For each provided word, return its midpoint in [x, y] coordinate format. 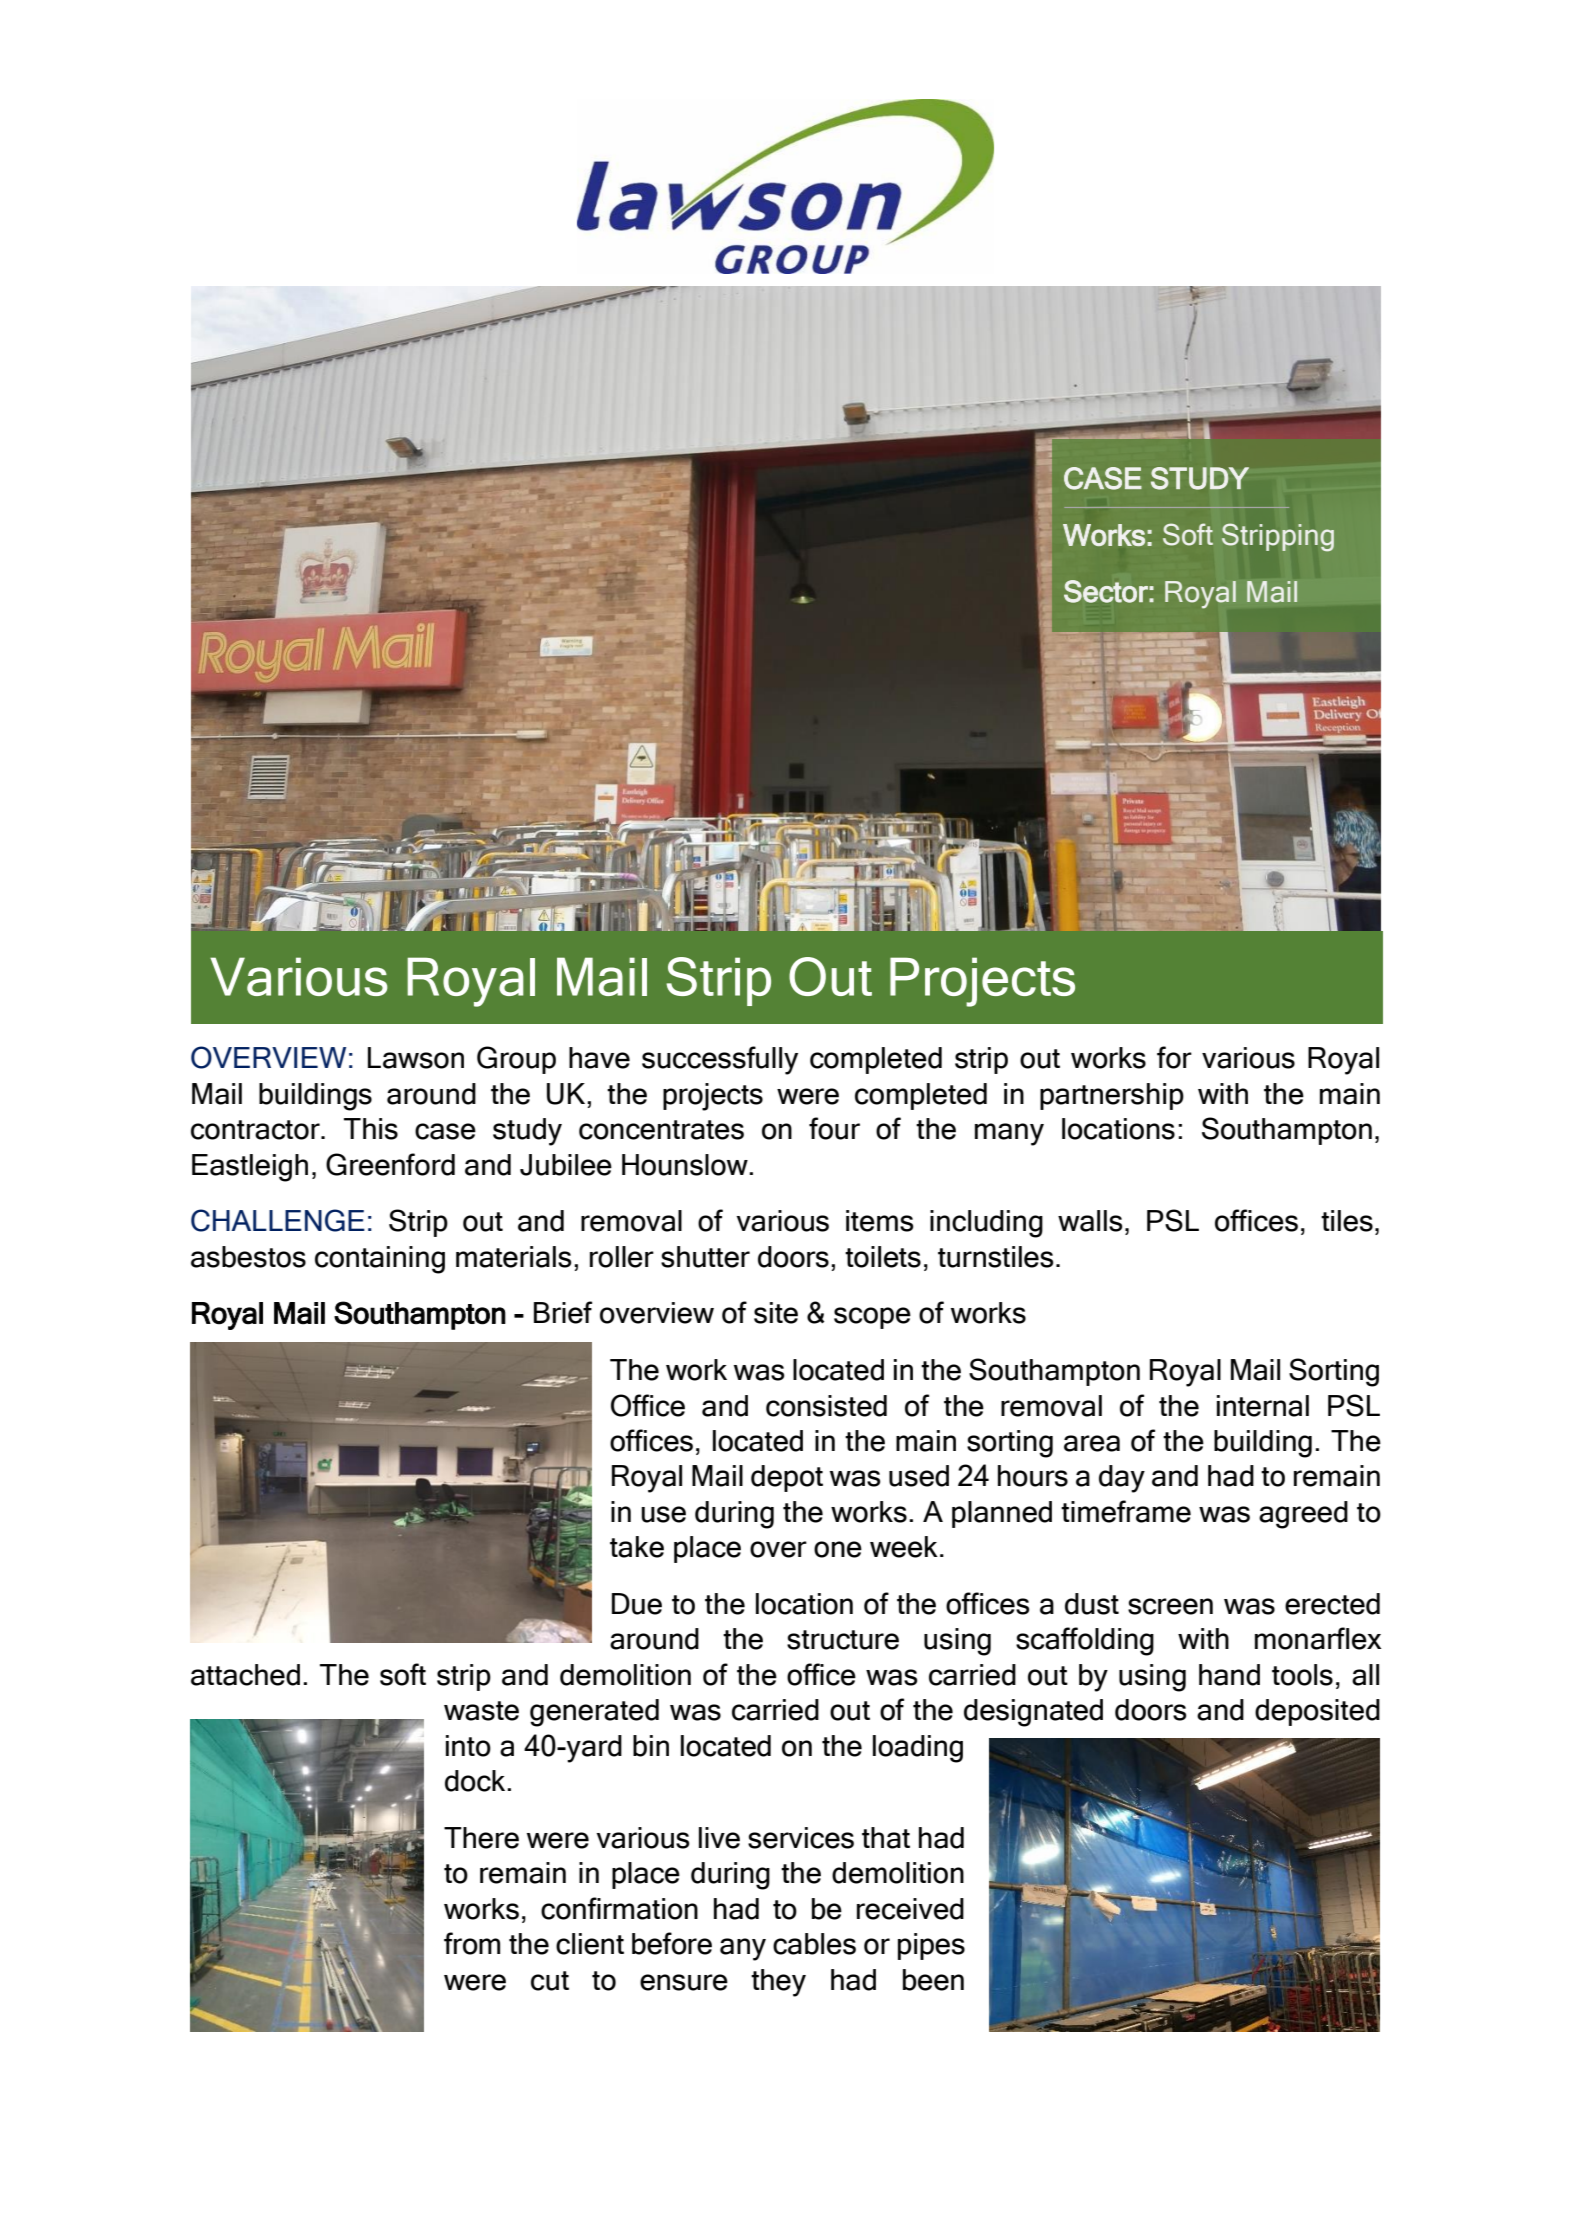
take [637, 1547]
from [472, 1943]
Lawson [416, 1058]
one [838, 1549]
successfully [720, 1060]
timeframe [1126, 1511]
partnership [1112, 1096]
